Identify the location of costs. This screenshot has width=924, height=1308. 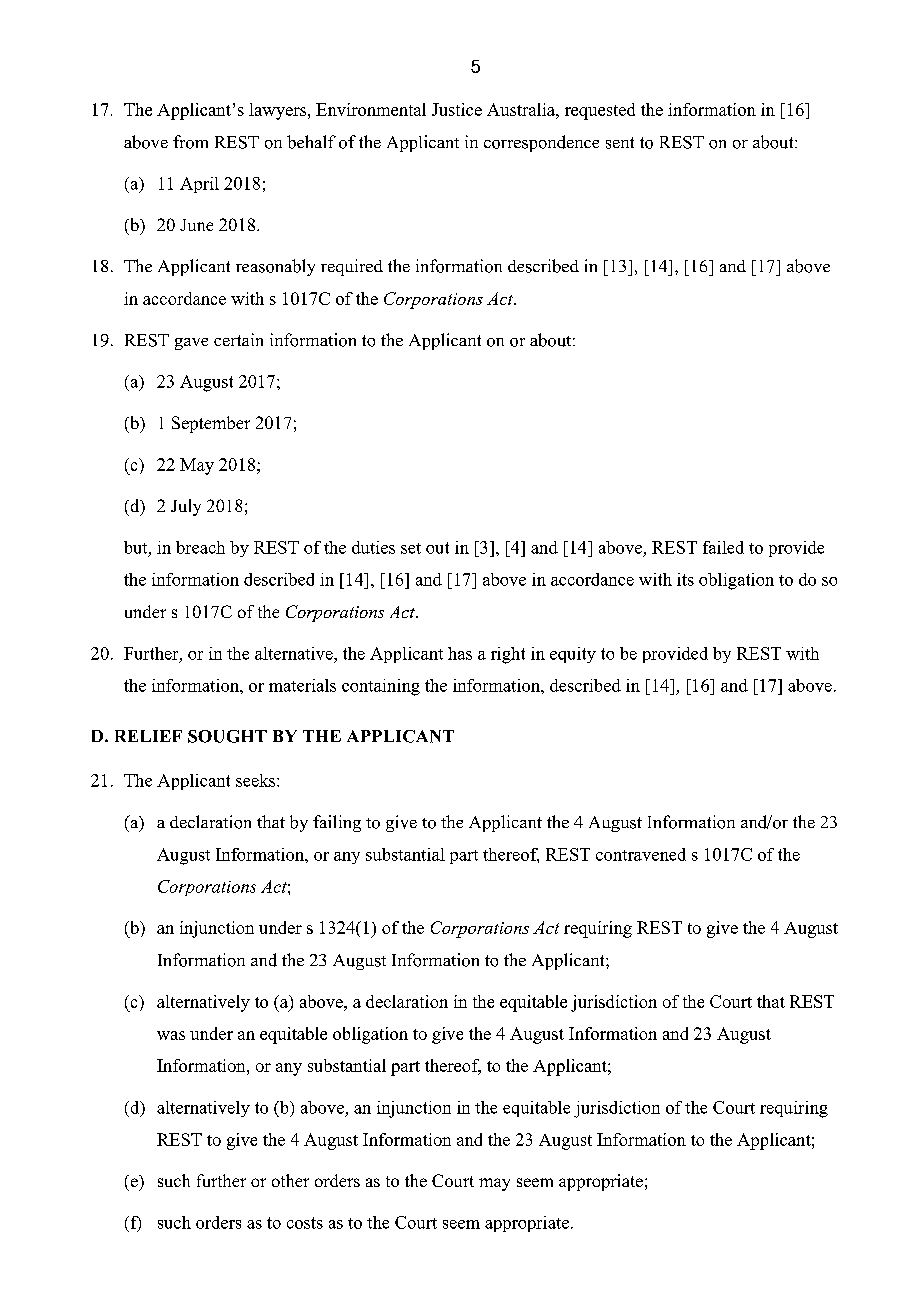
(305, 1223).
